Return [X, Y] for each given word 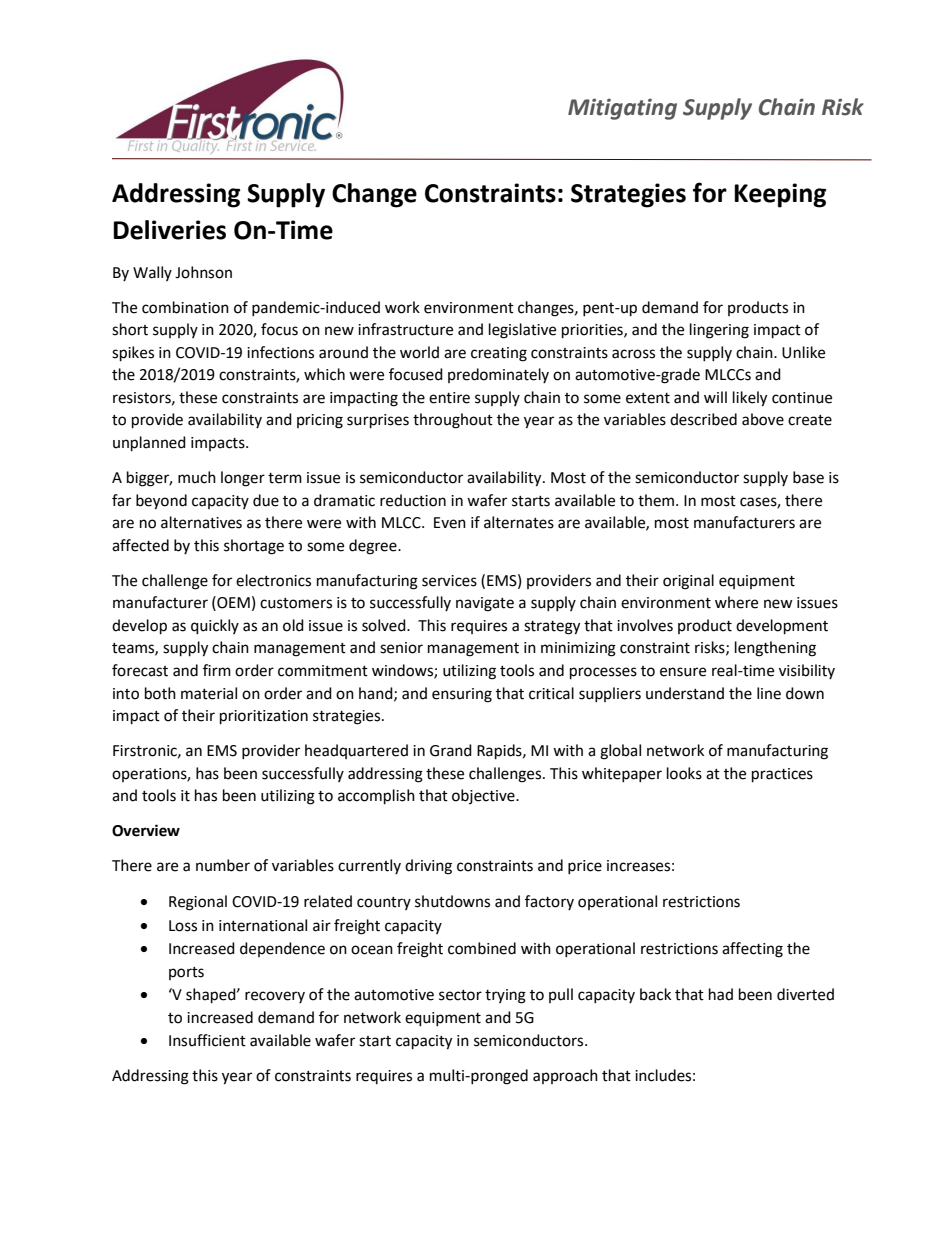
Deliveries [169, 230]
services [449, 581]
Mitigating [622, 109]
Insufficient [207, 1040]
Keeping [780, 195]
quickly [215, 627]
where [736, 602]
